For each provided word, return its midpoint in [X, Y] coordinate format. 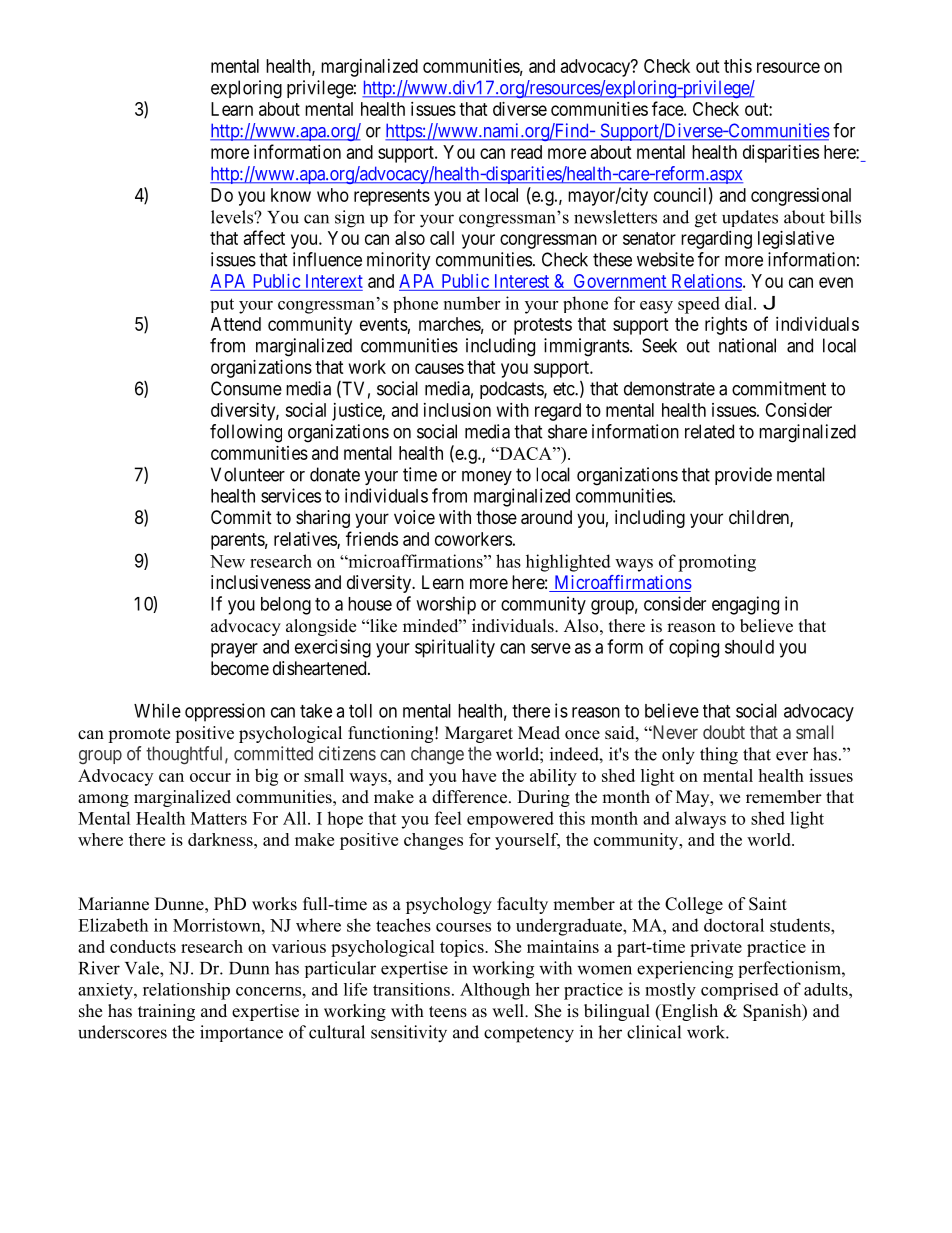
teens [448, 1012]
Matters [219, 818]
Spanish [773, 1012]
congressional [801, 197]
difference [471, 797]
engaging [745, 605]
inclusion [457, 410]
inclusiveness [261, 582]
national [747, 345]
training [166, 1012]
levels [233, 217]
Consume [246, 388]
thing [719, 756]
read [526, 152]
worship [446, 605]
